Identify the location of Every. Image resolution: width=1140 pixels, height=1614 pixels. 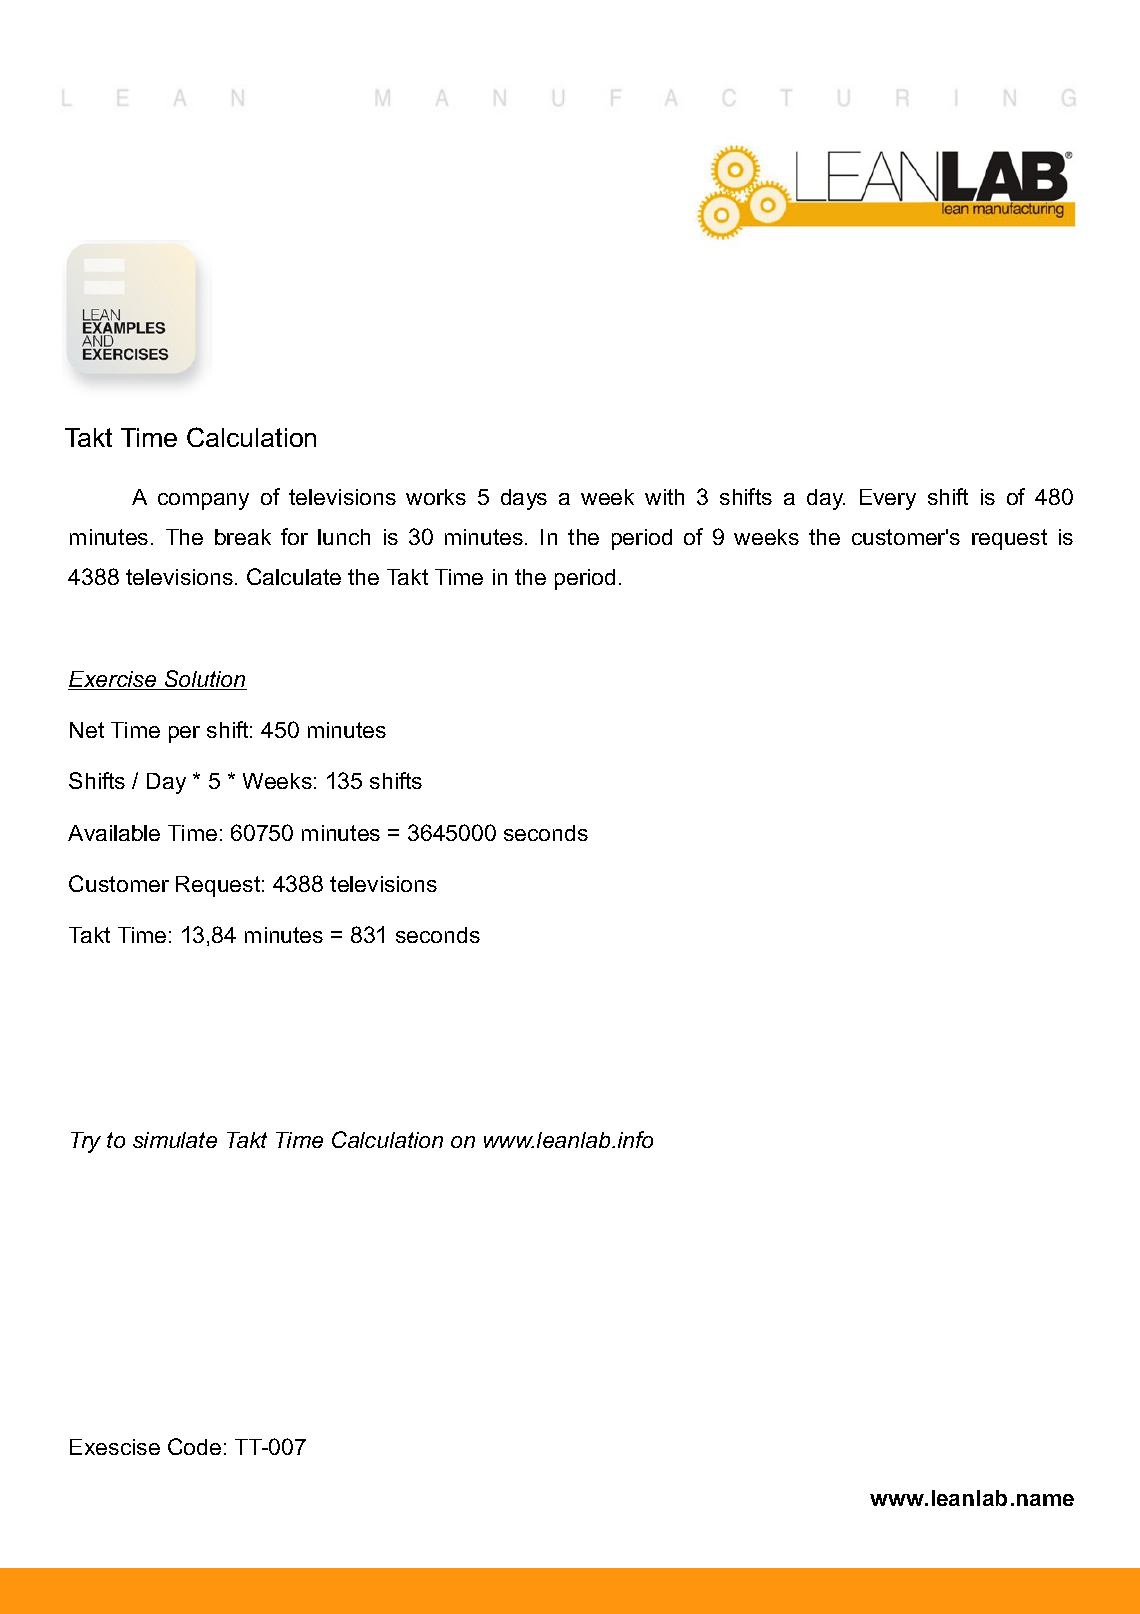
(888, 499).
